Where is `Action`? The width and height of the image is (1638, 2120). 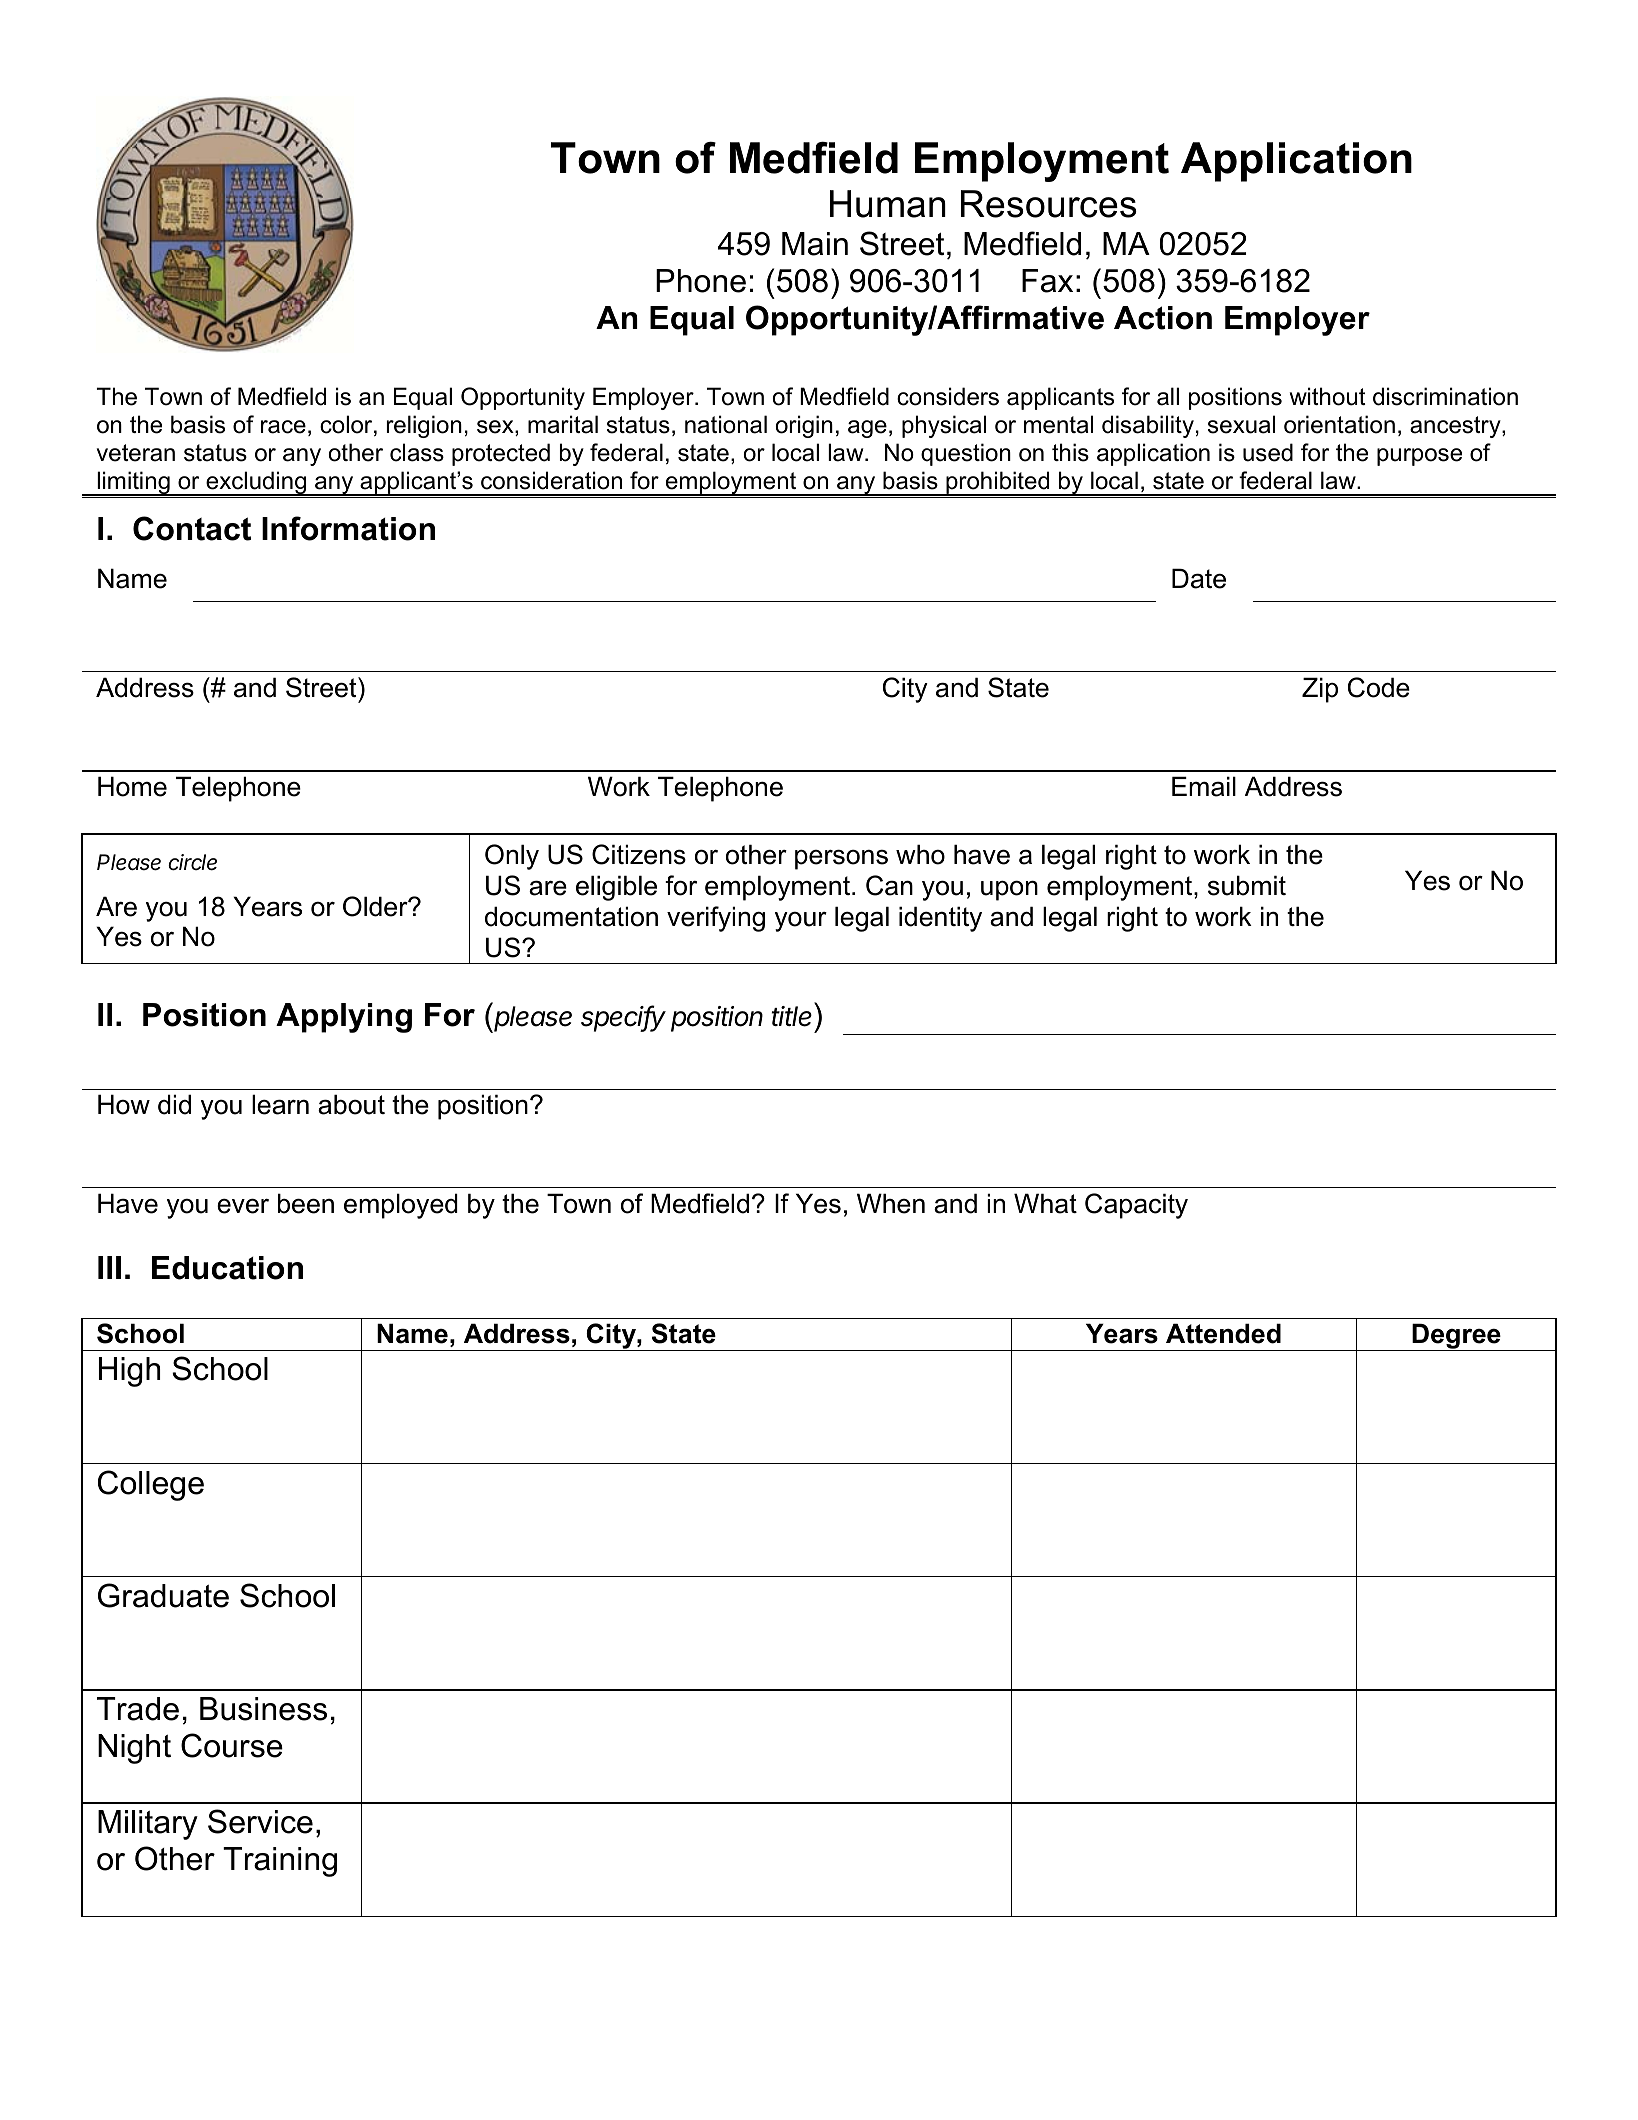 Action is located at coordinates (1163, 318).
